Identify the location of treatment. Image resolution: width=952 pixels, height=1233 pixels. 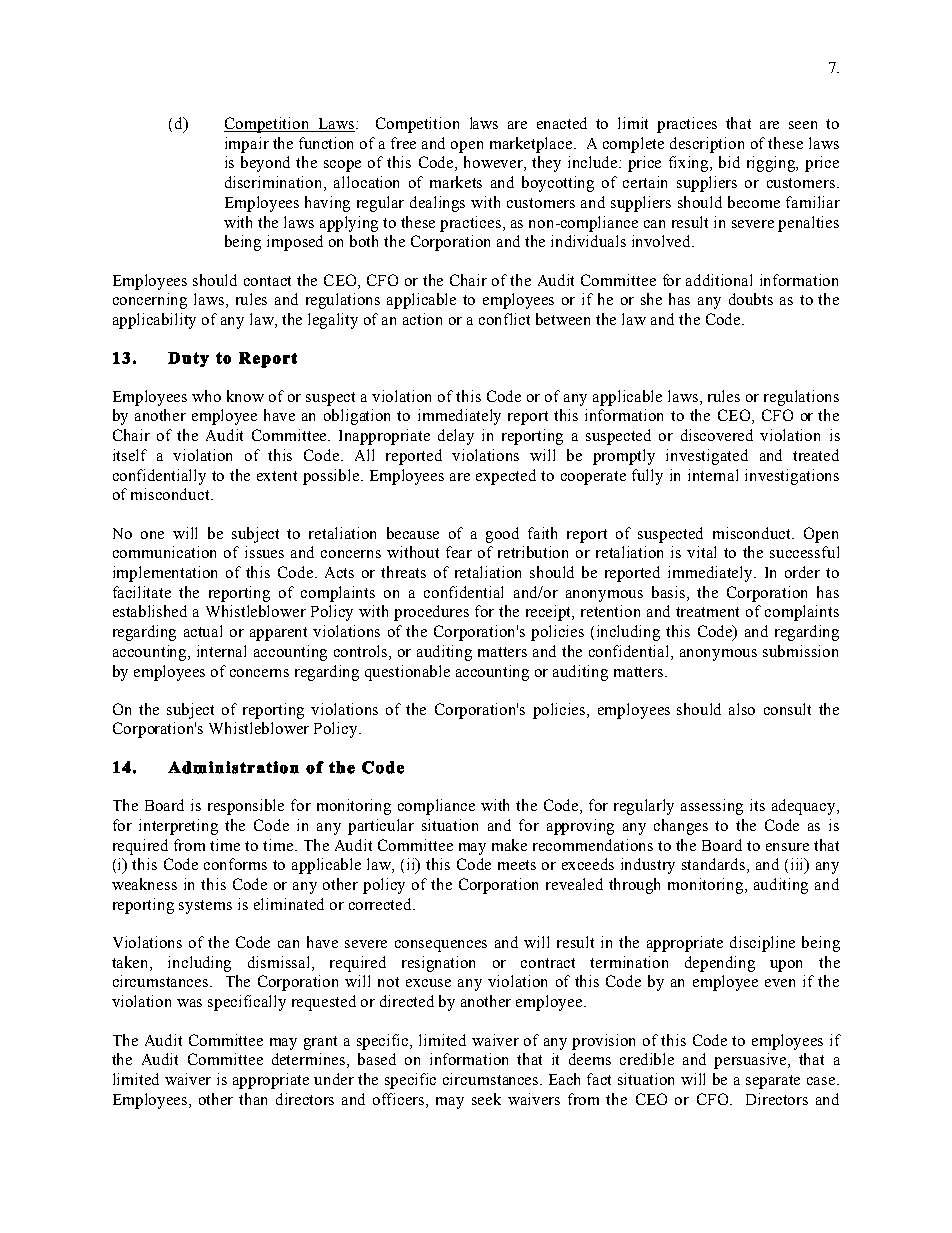
(707, 612).
